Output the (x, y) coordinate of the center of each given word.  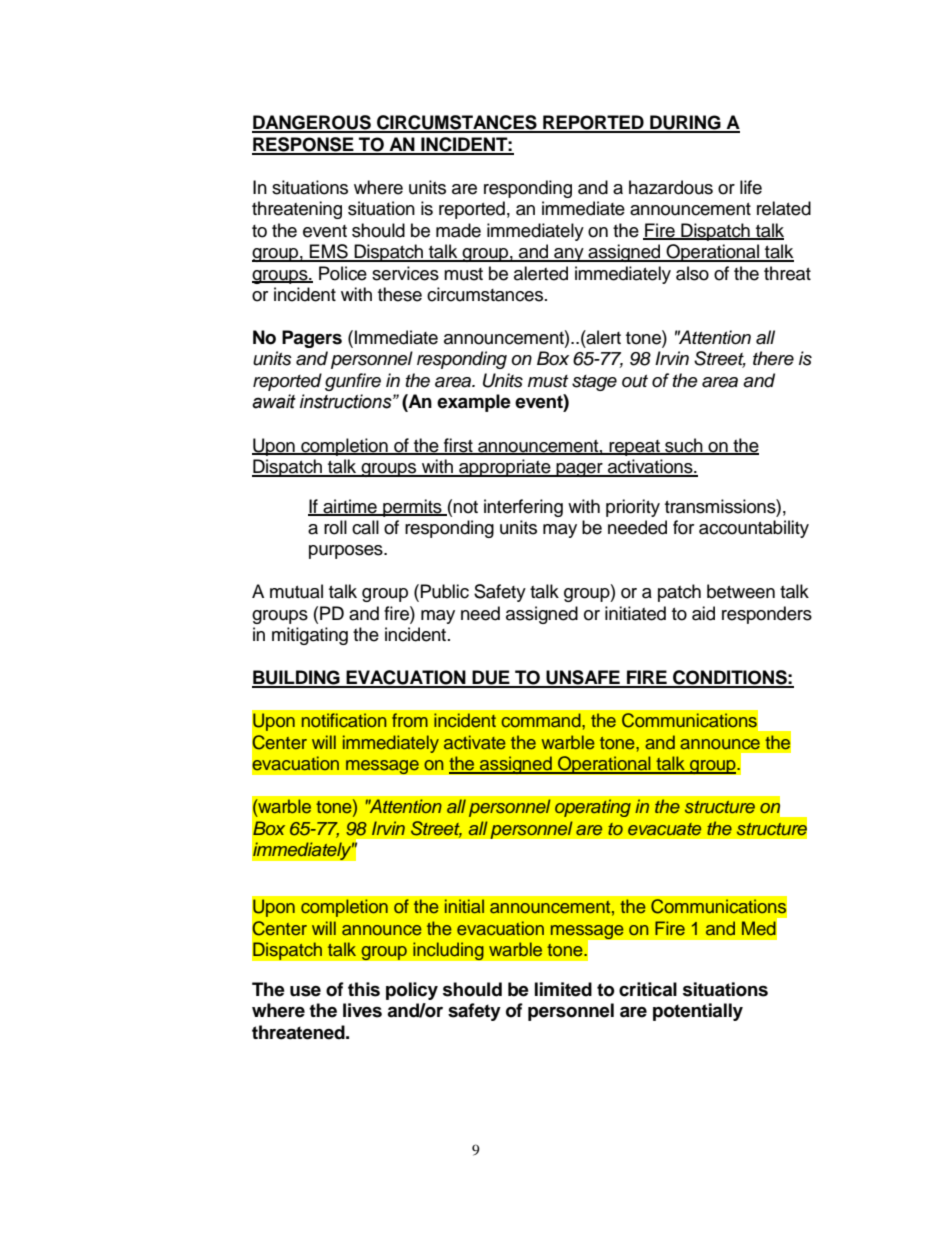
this (364, 989)
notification (344, 720)
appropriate (505, 468)
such (684, 446)
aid (703, 613)
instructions (347, 401)
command (542, 720)
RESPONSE (304, 145)
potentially (698, 1012)
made (458, 230)
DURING (685, 123)
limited (563, 989)
